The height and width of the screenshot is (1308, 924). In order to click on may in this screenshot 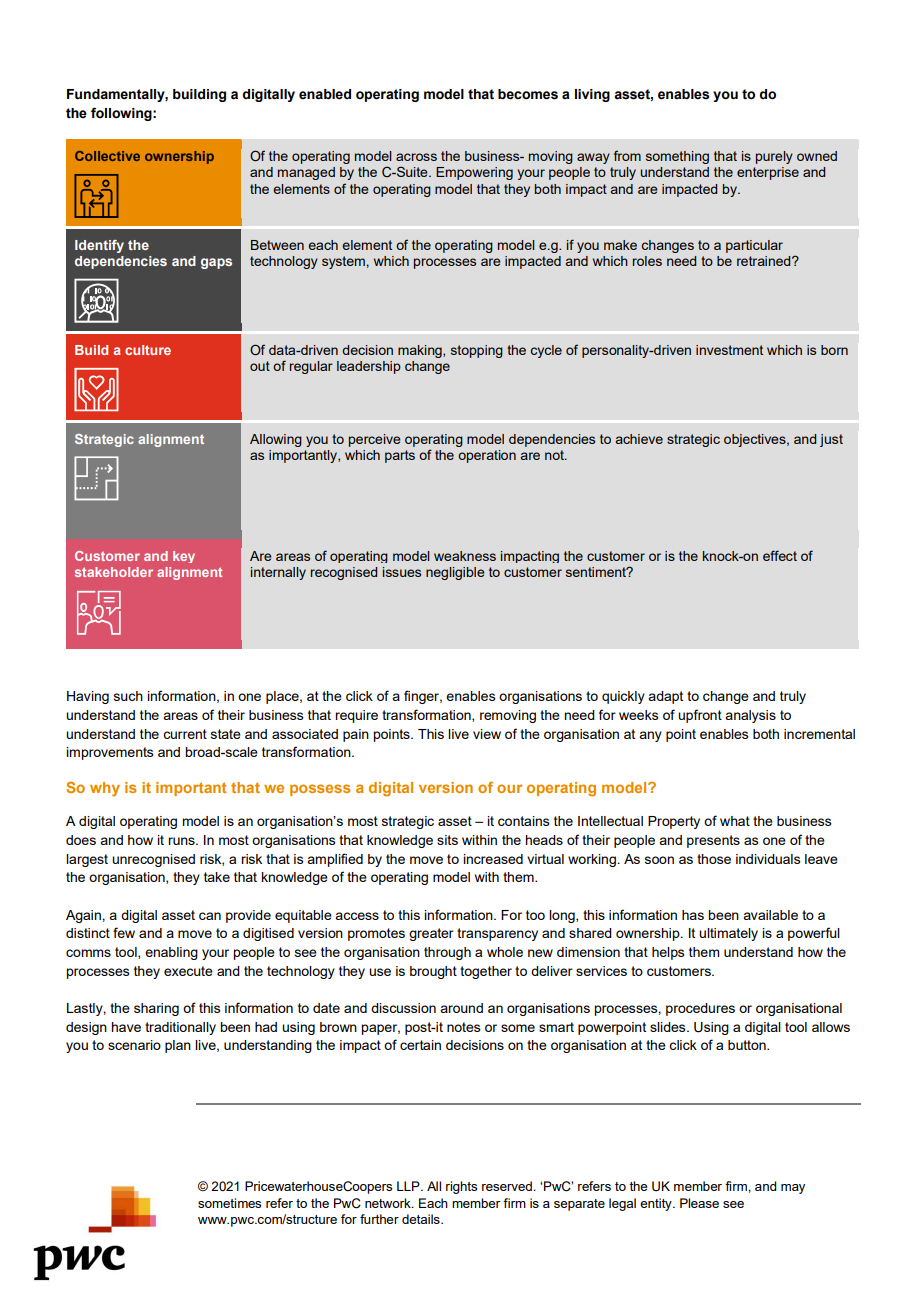, I will do `click(793, 1189)`.
